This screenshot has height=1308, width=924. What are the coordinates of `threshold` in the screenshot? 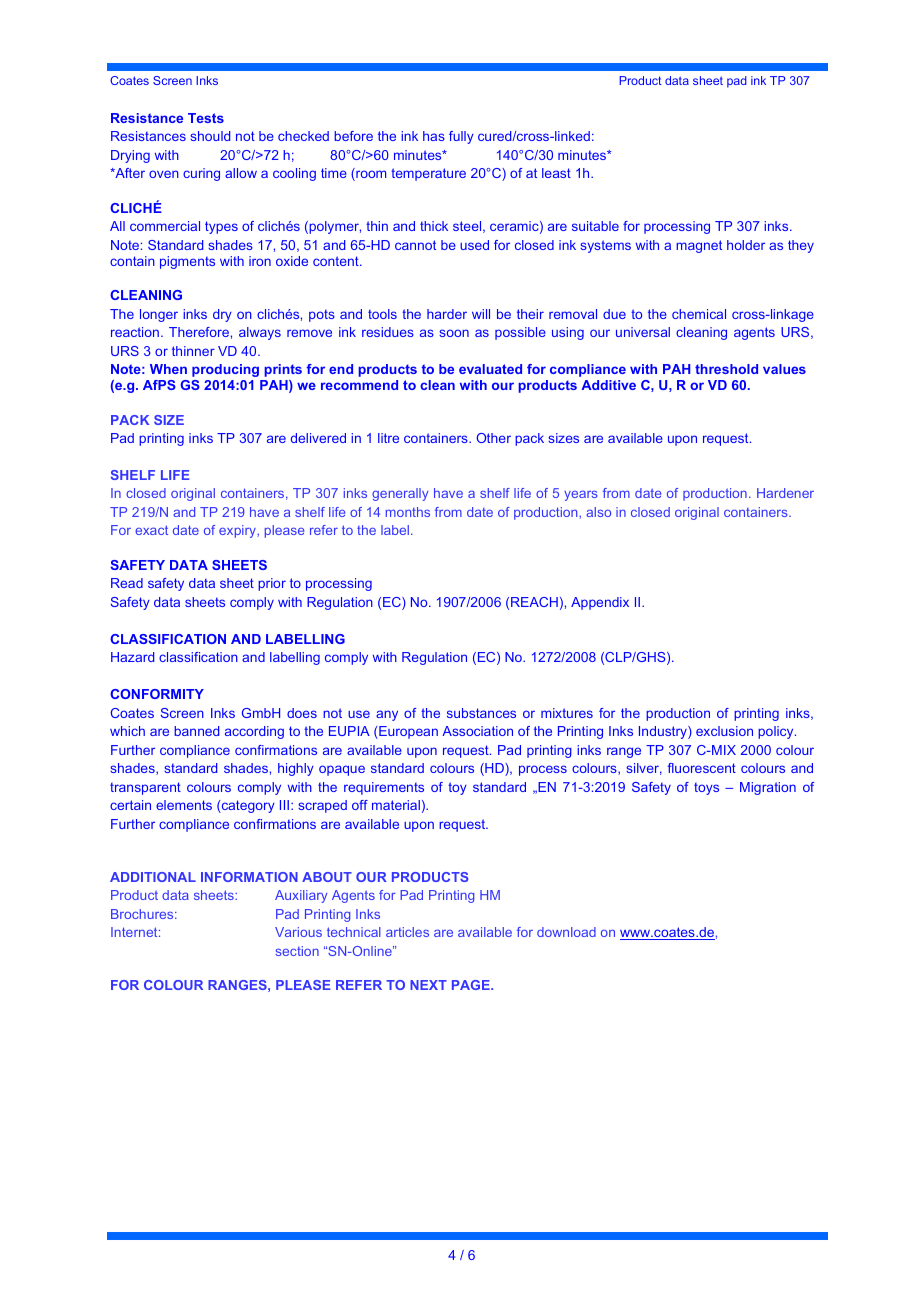 It's located at (726, 369).
